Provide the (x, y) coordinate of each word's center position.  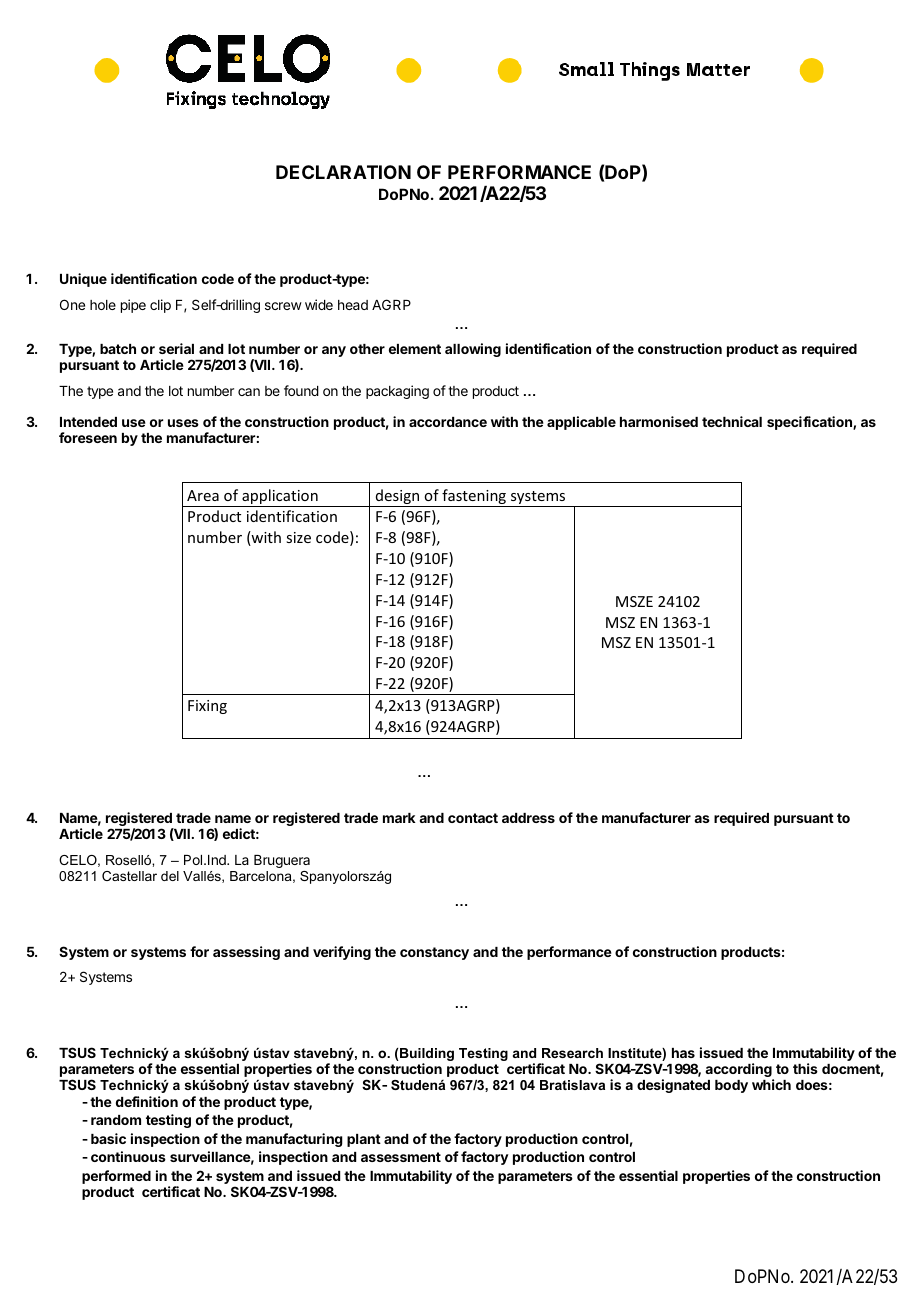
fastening (474, 498)
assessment (401, 1157)
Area (203, 495)
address (528, 818)
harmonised (659, 421)
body (731, 1086)
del (170, 876)
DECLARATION (343, 172)
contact (473, 818)
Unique (83, 280)
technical (732, 421)
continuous (128, 1156)
